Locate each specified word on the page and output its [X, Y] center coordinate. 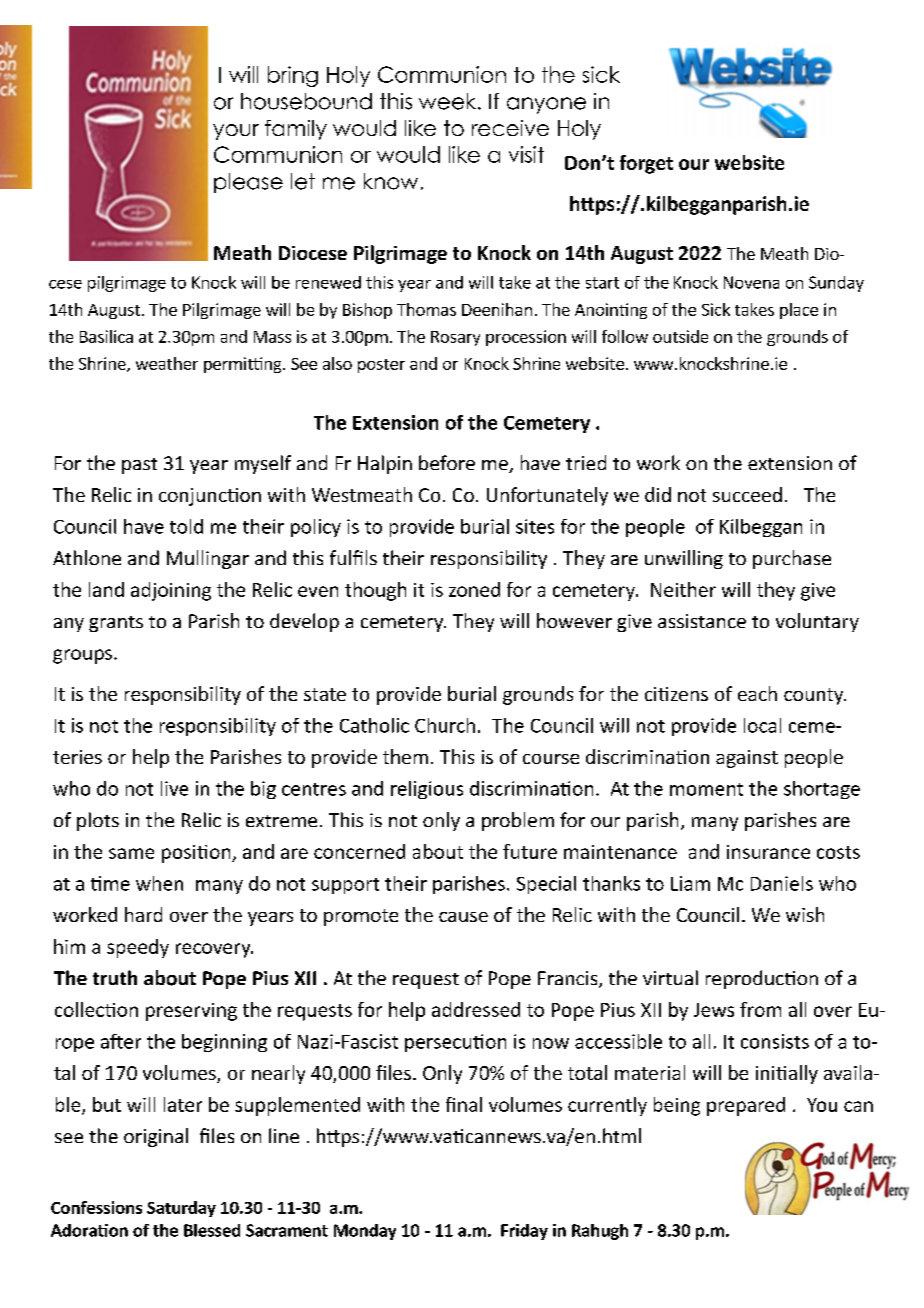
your [236, 132]
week [447, 101]
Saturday [181, 1209]
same [131, 853]
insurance [768, 852]
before [447, 462]
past [139, 466]
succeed [747, 494]
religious [427, 790]
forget [646, 164]
